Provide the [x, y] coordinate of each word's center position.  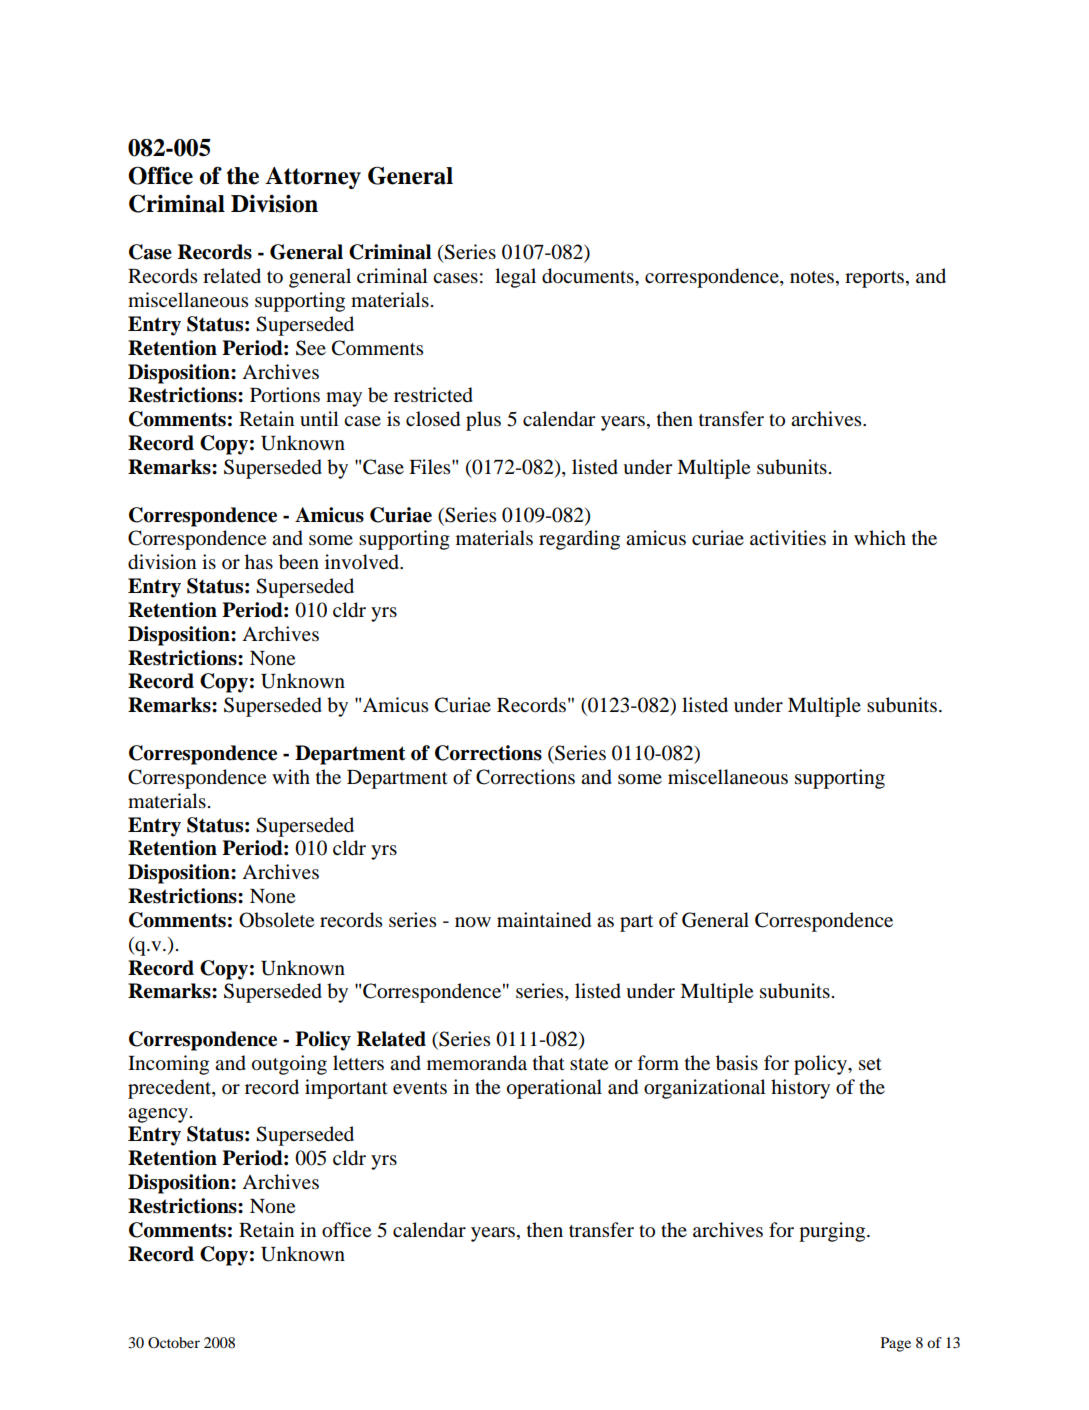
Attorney [313, 178]
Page [896, 1344]
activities [788, 538]
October [174, 1342]
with [291, 776]
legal [515, 278]
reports [876, 279]
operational [554, 1089]
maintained [544, 920]
